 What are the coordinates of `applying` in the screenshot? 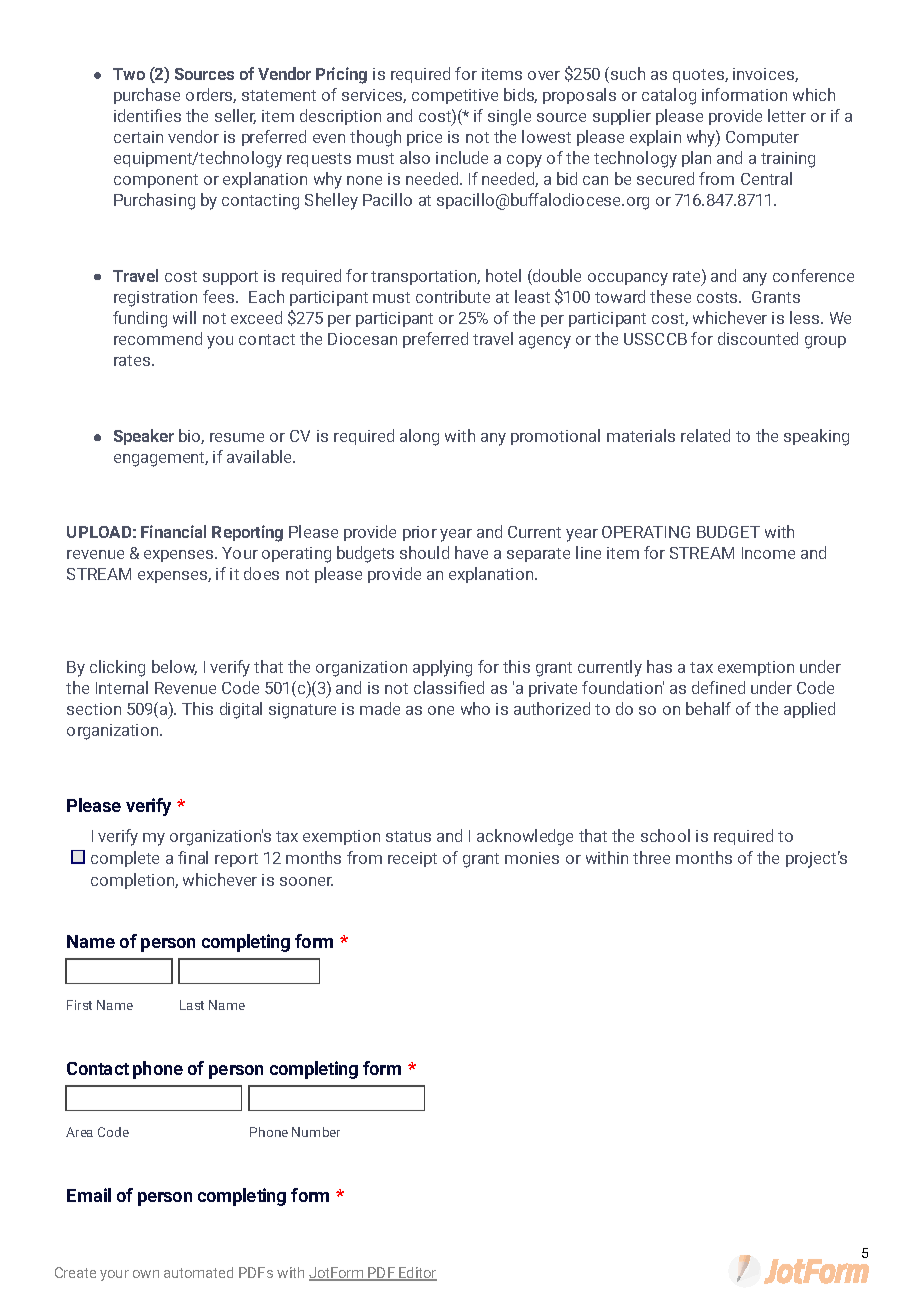 It's located at (442, 668).
